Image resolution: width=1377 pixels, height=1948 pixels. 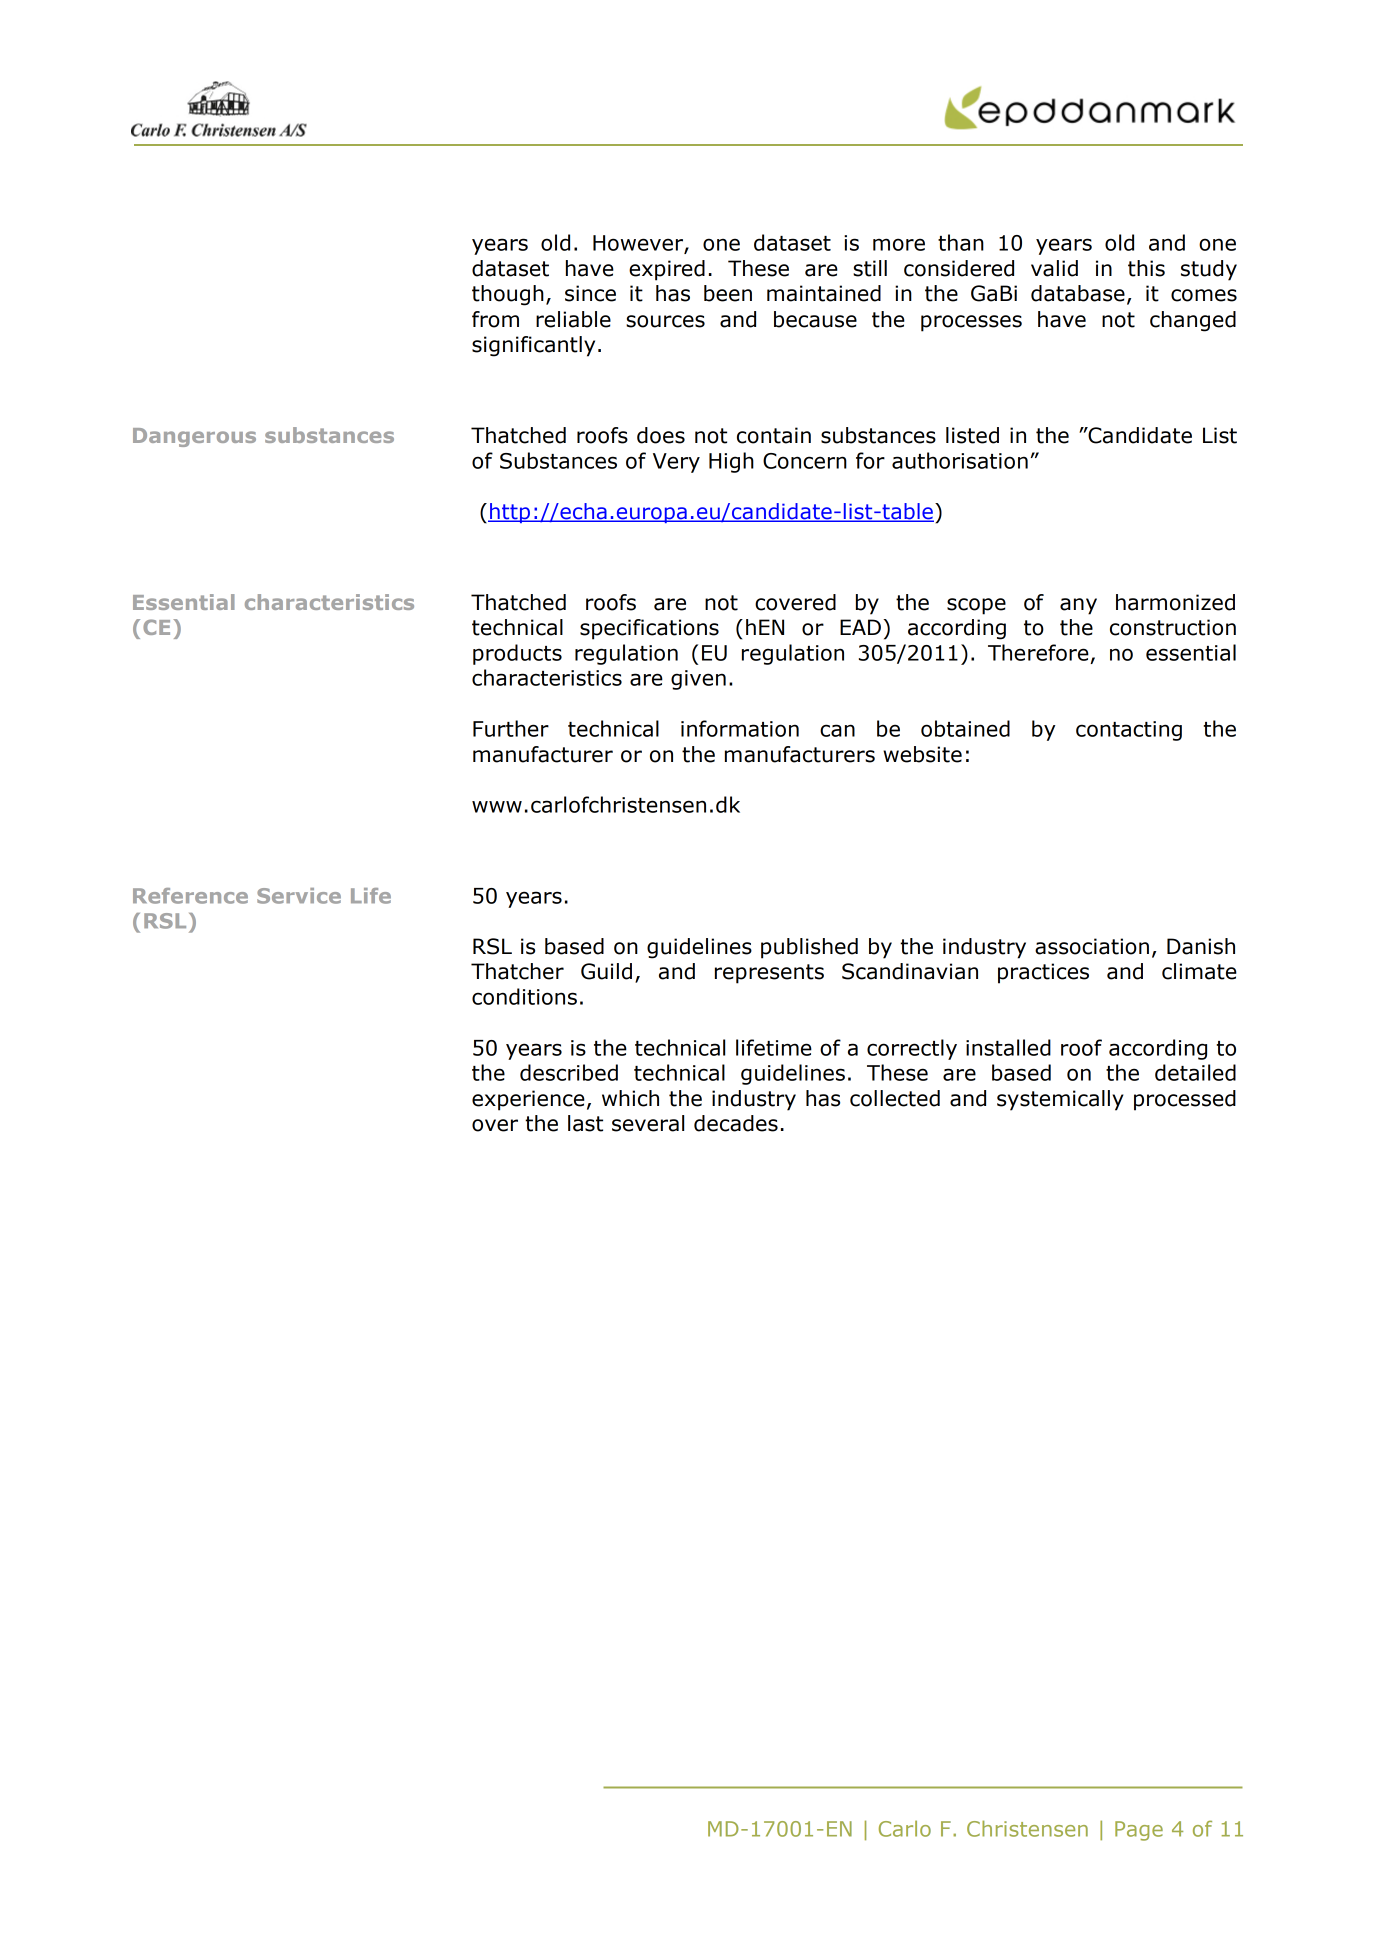 What do you see at coordinates (728, 293) in the page?
I see `been` at bounding box center [728, 293].
